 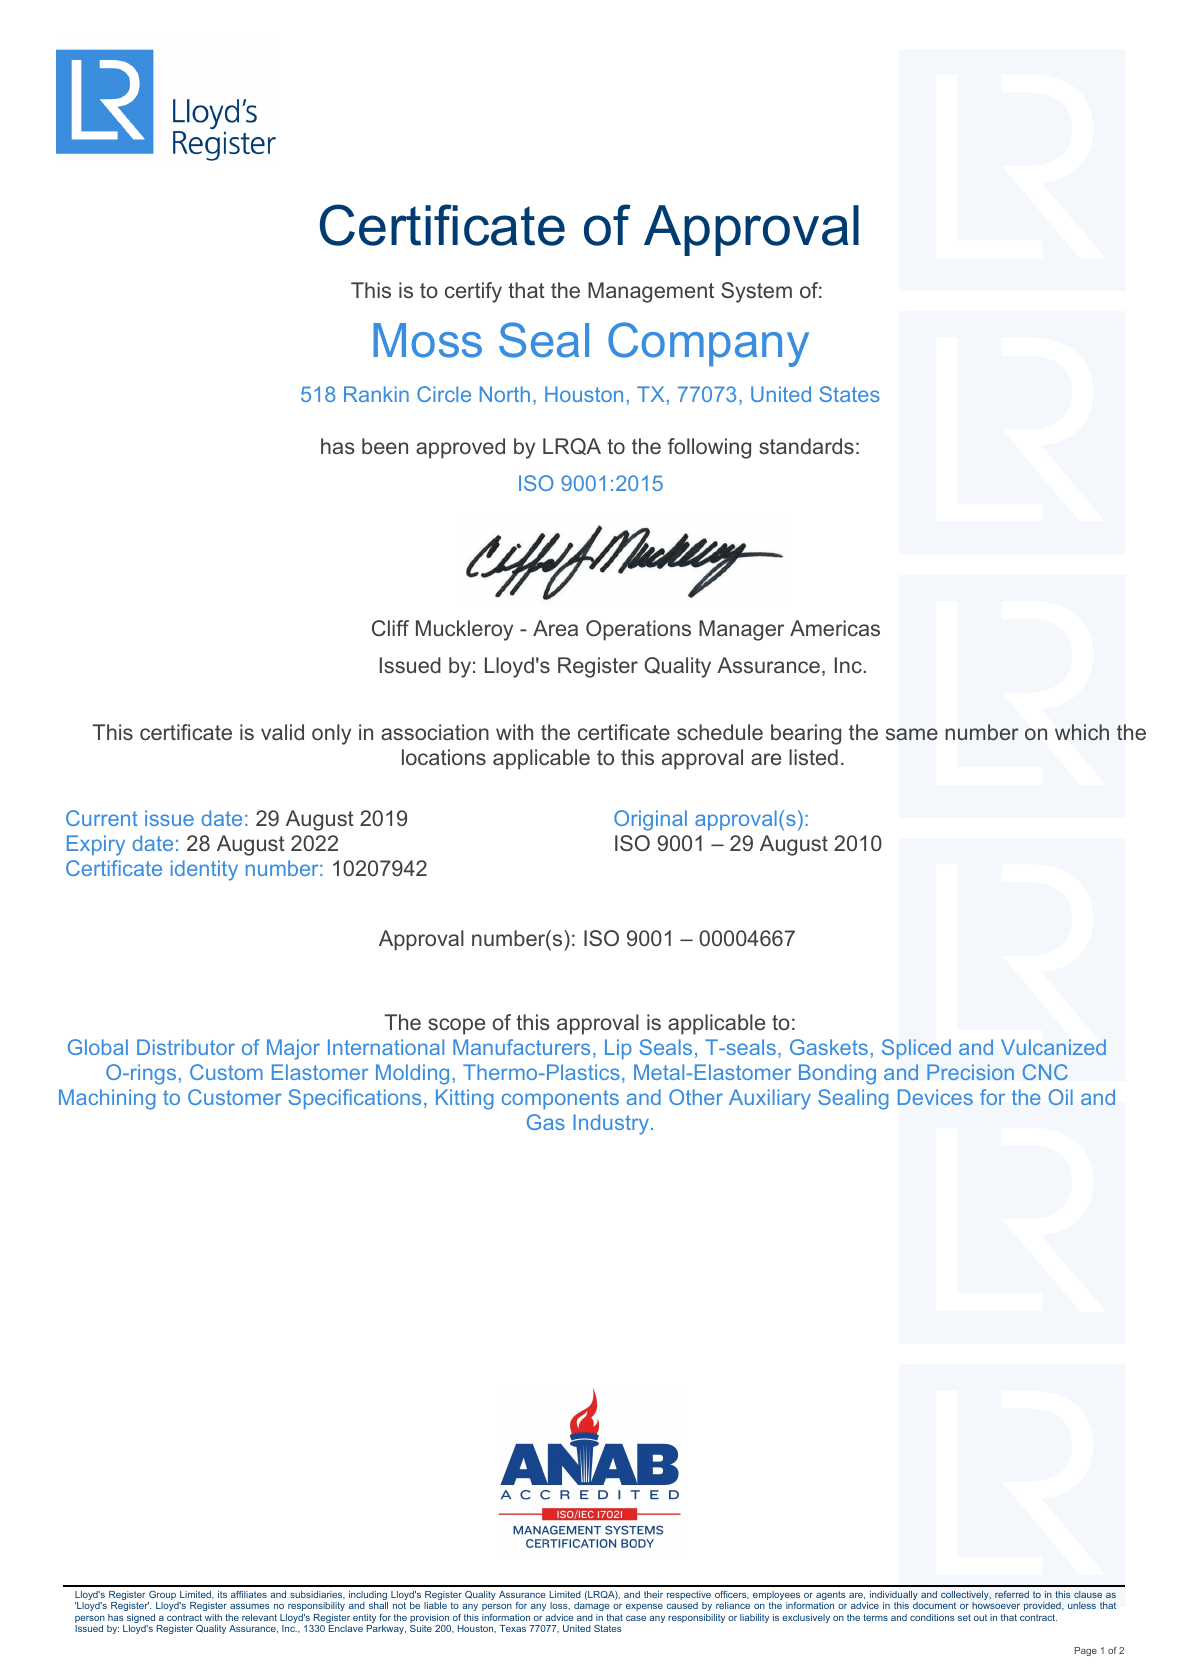 I want to click on Rankin, so click(x=376, y=394).
